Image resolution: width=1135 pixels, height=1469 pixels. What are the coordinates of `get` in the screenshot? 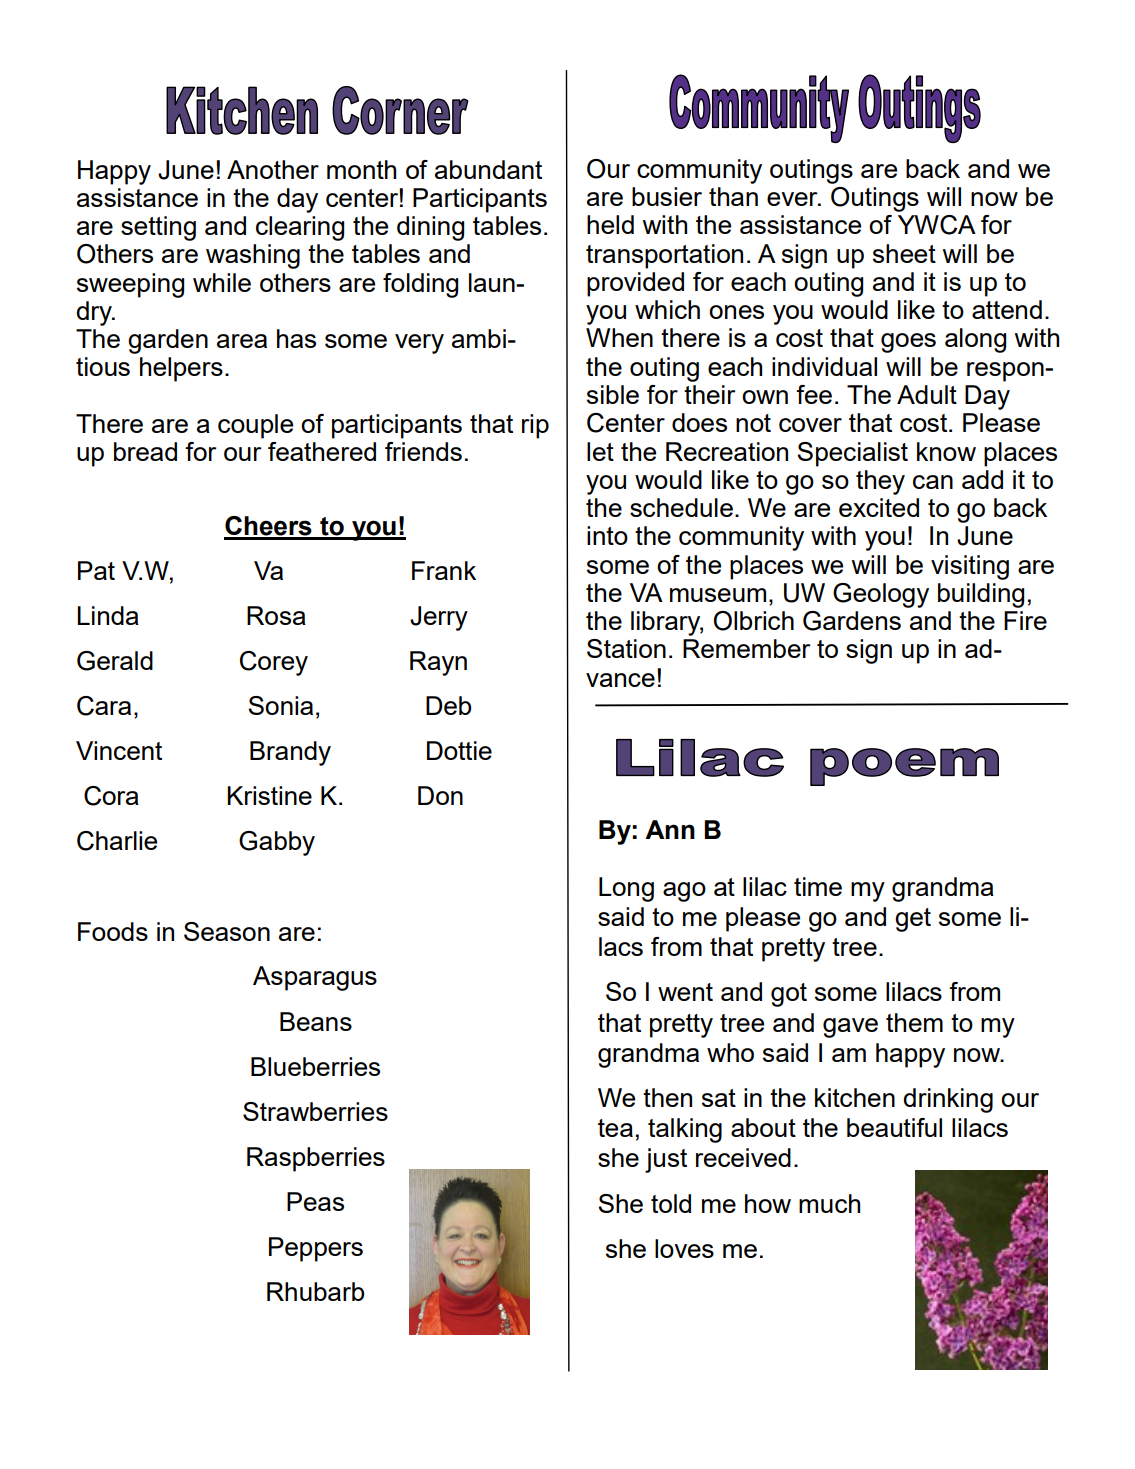 It's located at (913, 920).
